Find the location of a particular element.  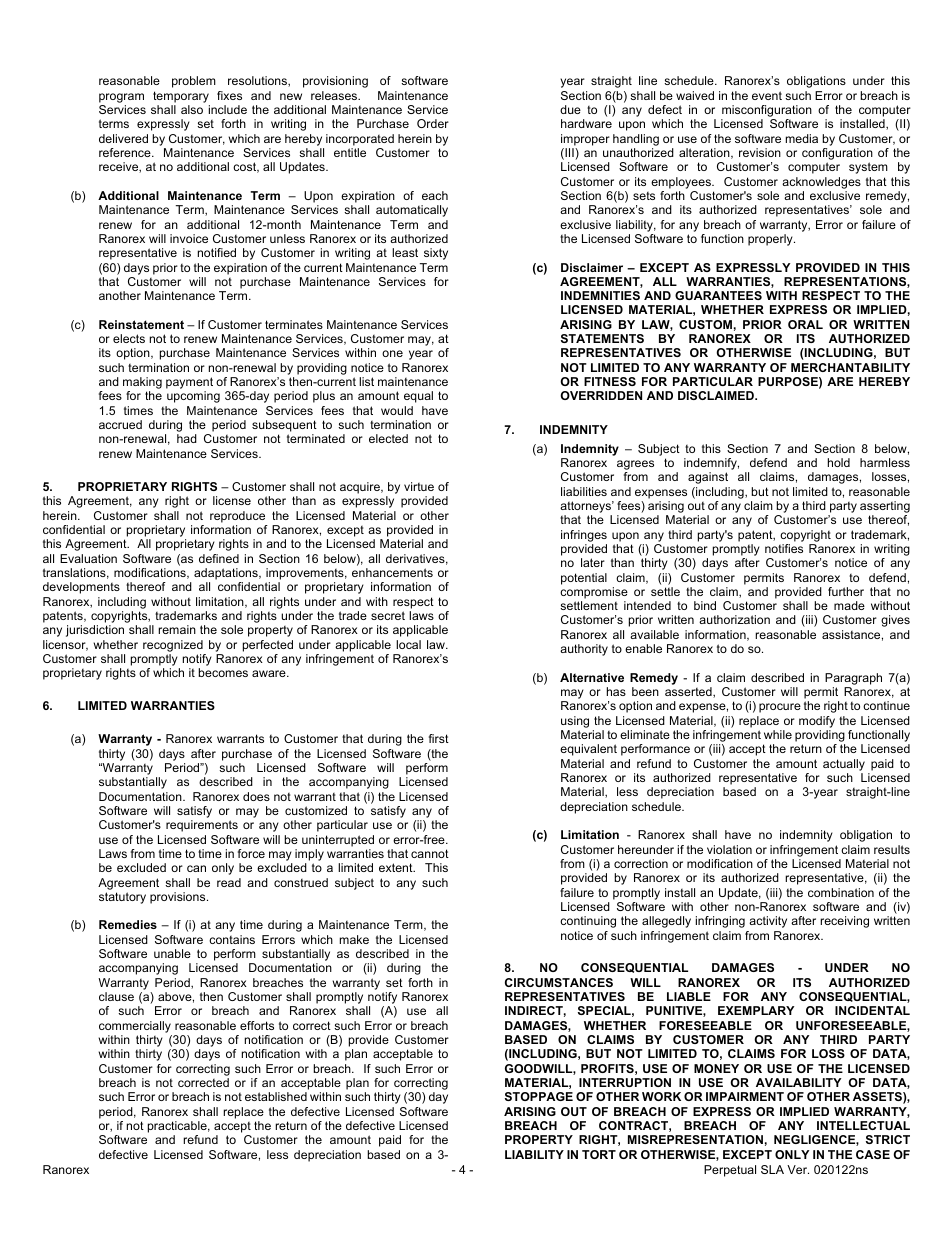

Order is located at coordinates (433, 123).
